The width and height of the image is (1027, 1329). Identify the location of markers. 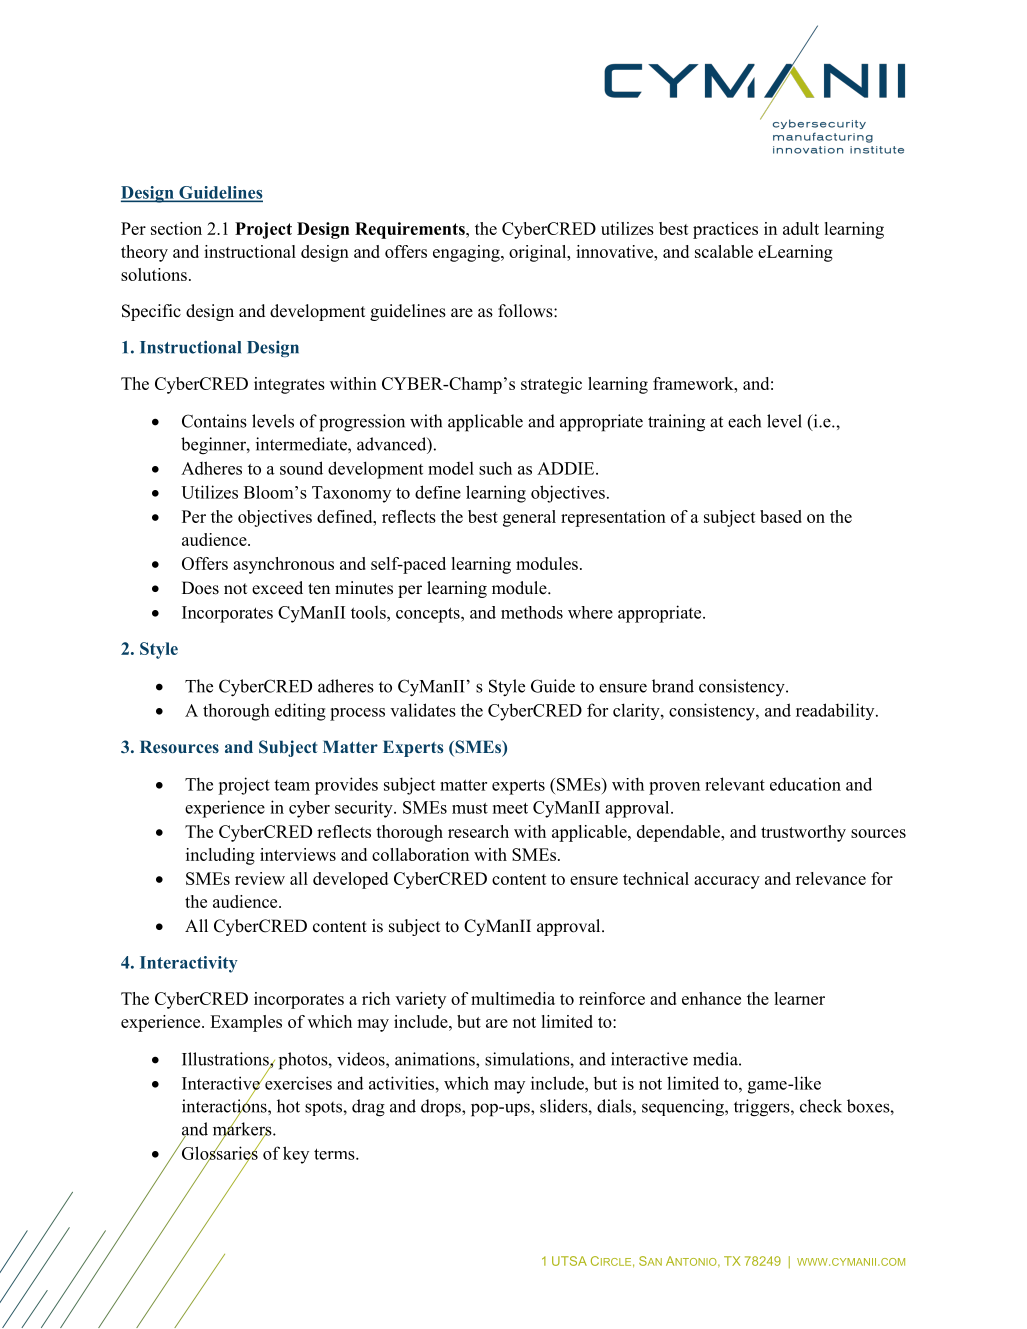
(243, 1129).
